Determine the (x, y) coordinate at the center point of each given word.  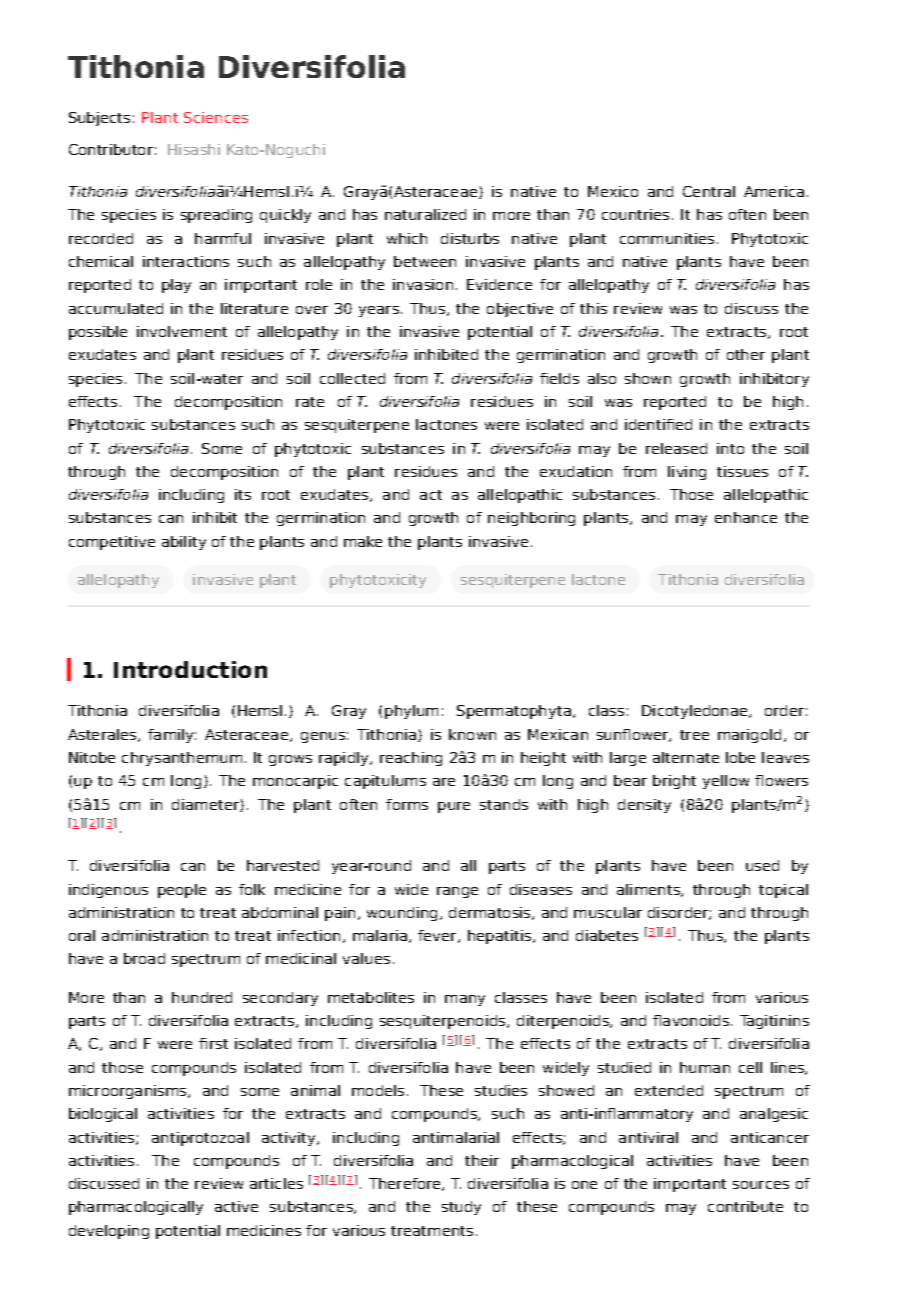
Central (709, 191)
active (236, 1206)
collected (352, 378)
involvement (182, 331)
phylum (411, 712)
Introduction (190, 669)
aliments (649, 890)
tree (694, 735)
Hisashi (194, 149)
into (730, 448)
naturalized (425, 214)
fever (438, 936)
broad (144, 958)
